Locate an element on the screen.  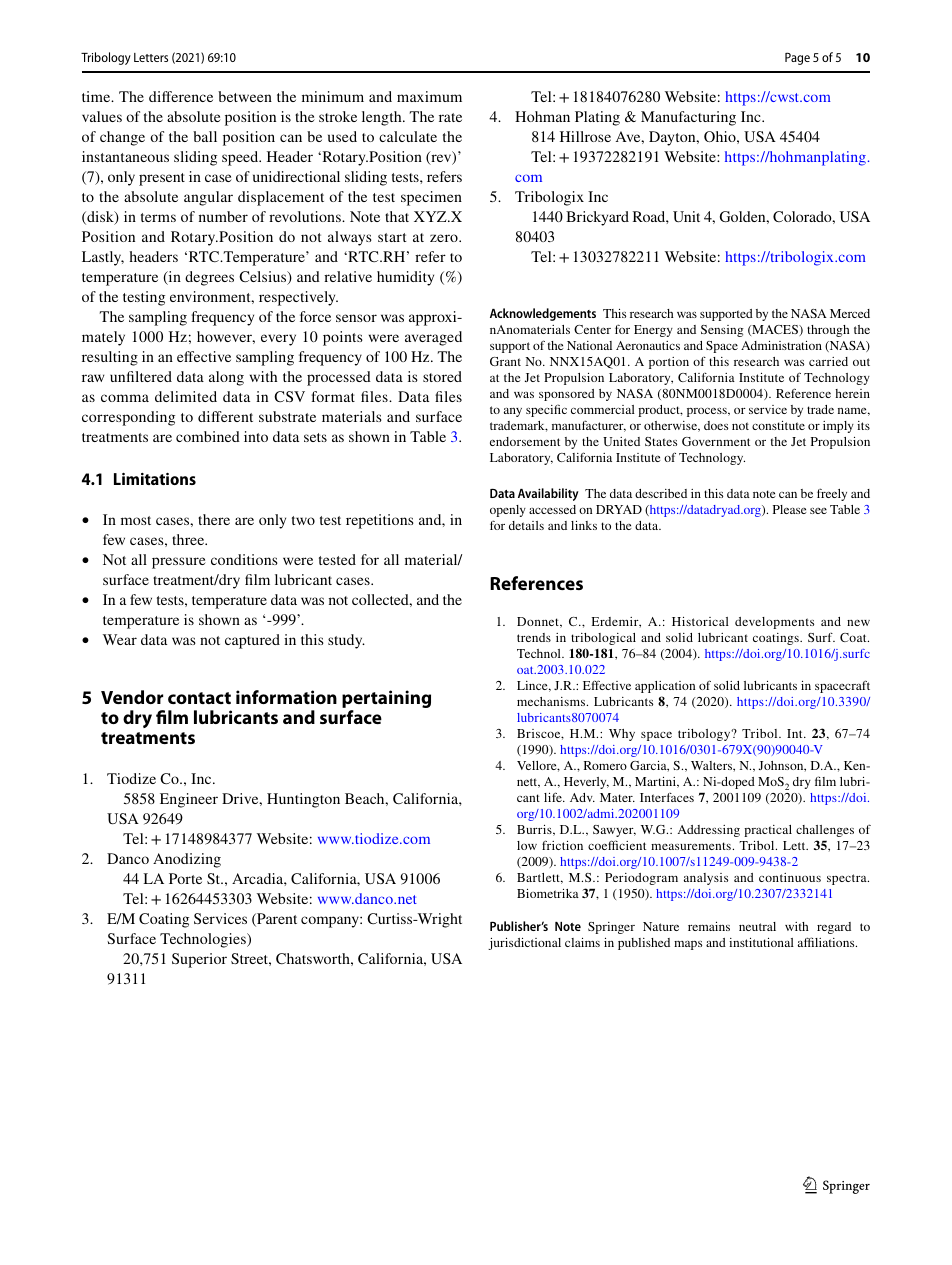
Page is located at coordinates (797, 58).
